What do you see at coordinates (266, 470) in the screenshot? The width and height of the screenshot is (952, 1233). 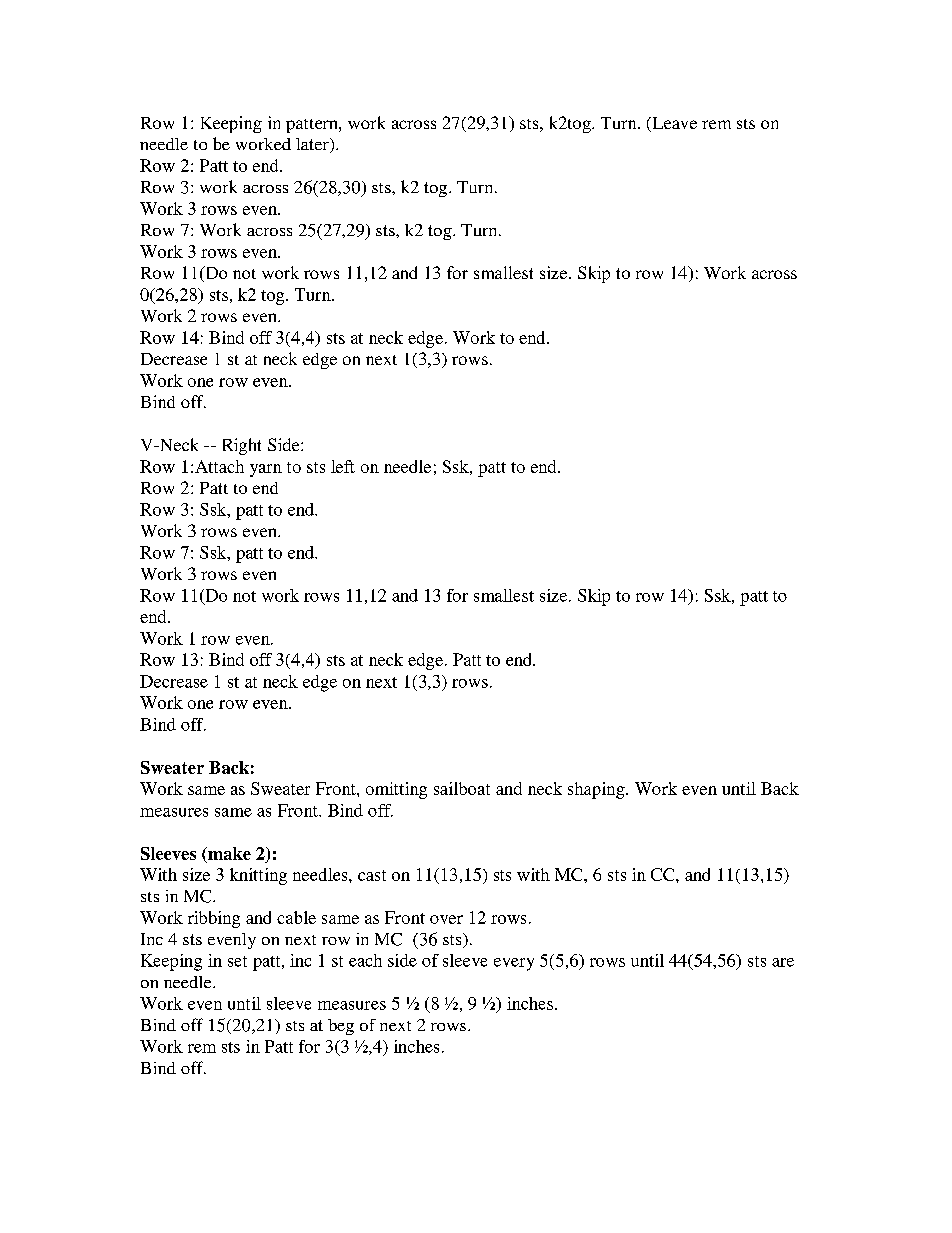 I see `yarn` at bounding box center [266, 470].
